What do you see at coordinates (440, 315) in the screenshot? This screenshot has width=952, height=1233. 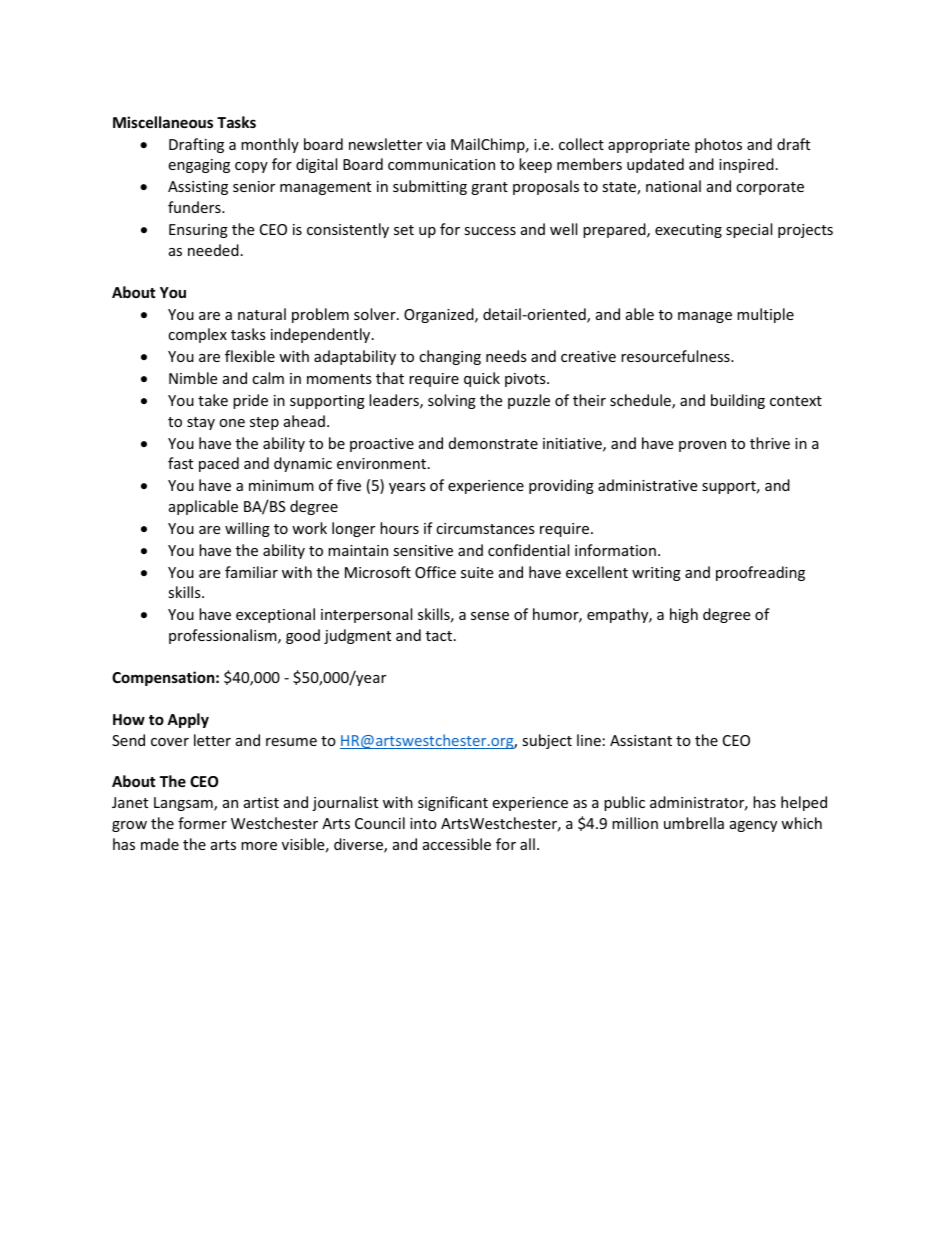 I see `Organized` at bounding box center [440, 315].
